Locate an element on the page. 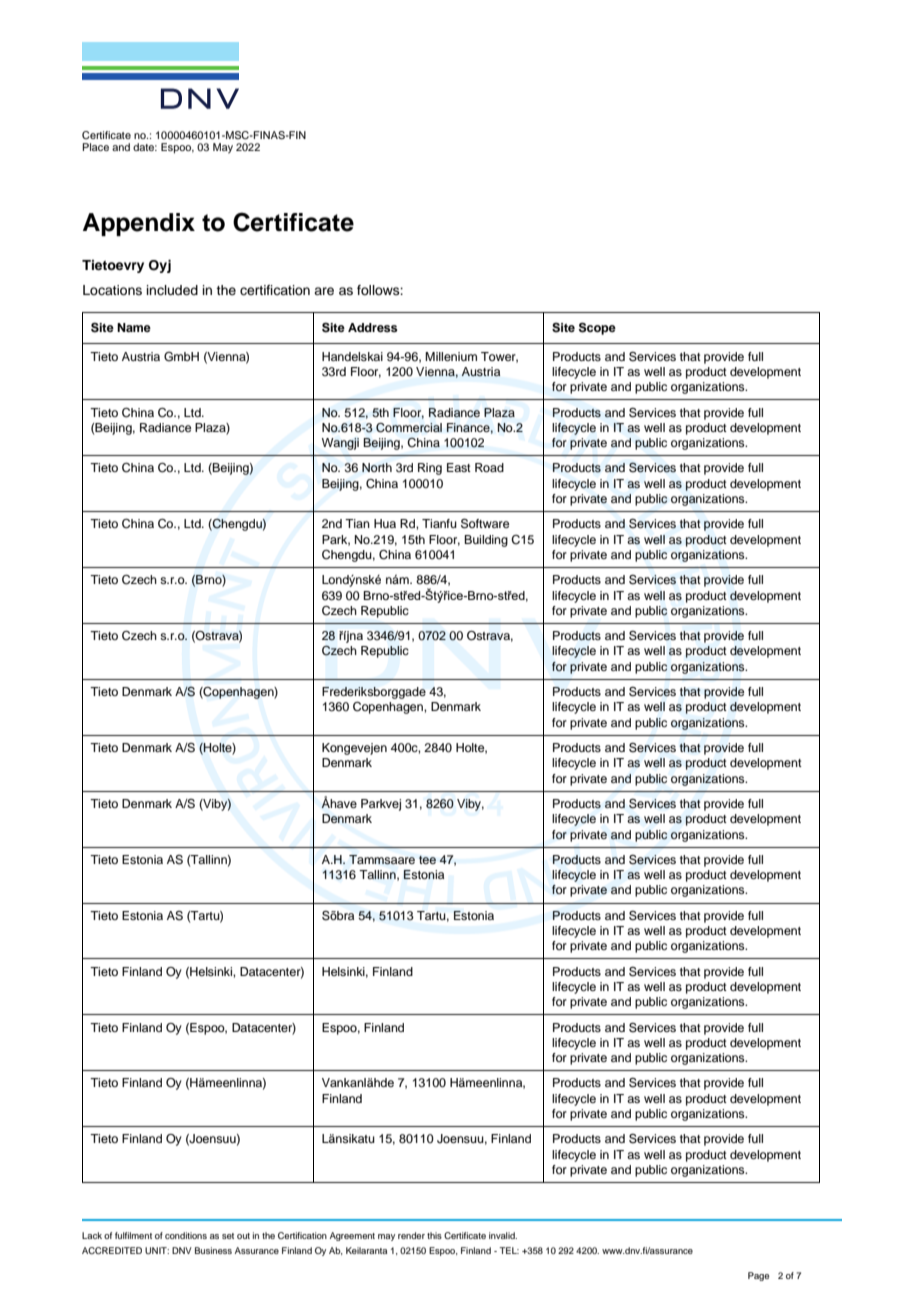  Scope is located at coordinates (597, 328).
